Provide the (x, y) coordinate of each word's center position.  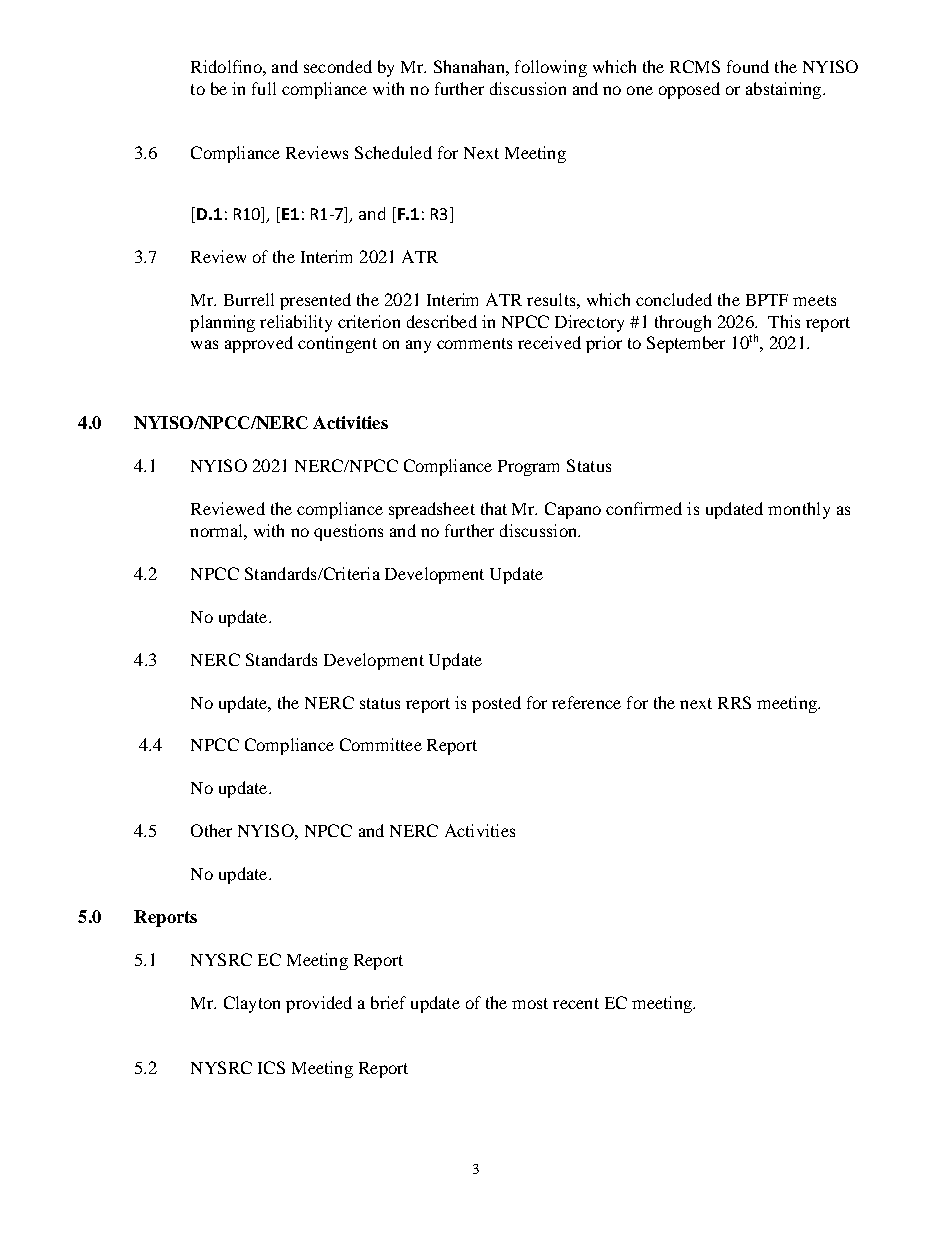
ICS (271, 1067)
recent (576, 1003)
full (264, 88)
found (748, 66)
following (551, 68)
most (530, 1003)
